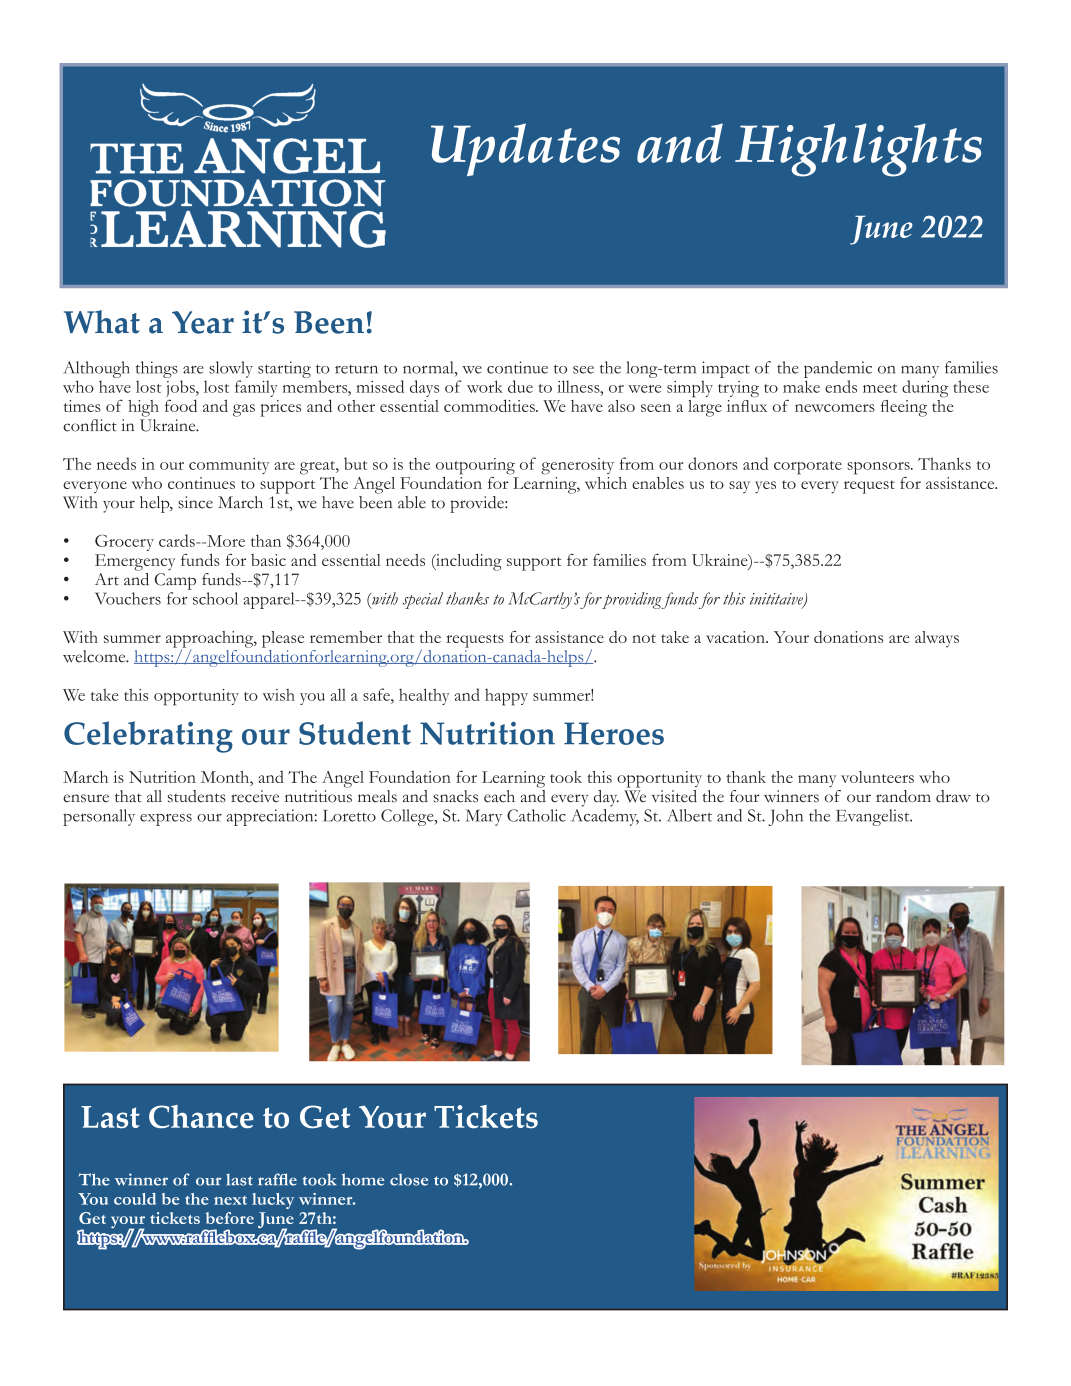  What do you see at coordinates (838, 369) in the document?
I see `pandemic` at bounding box center [838, 369].
